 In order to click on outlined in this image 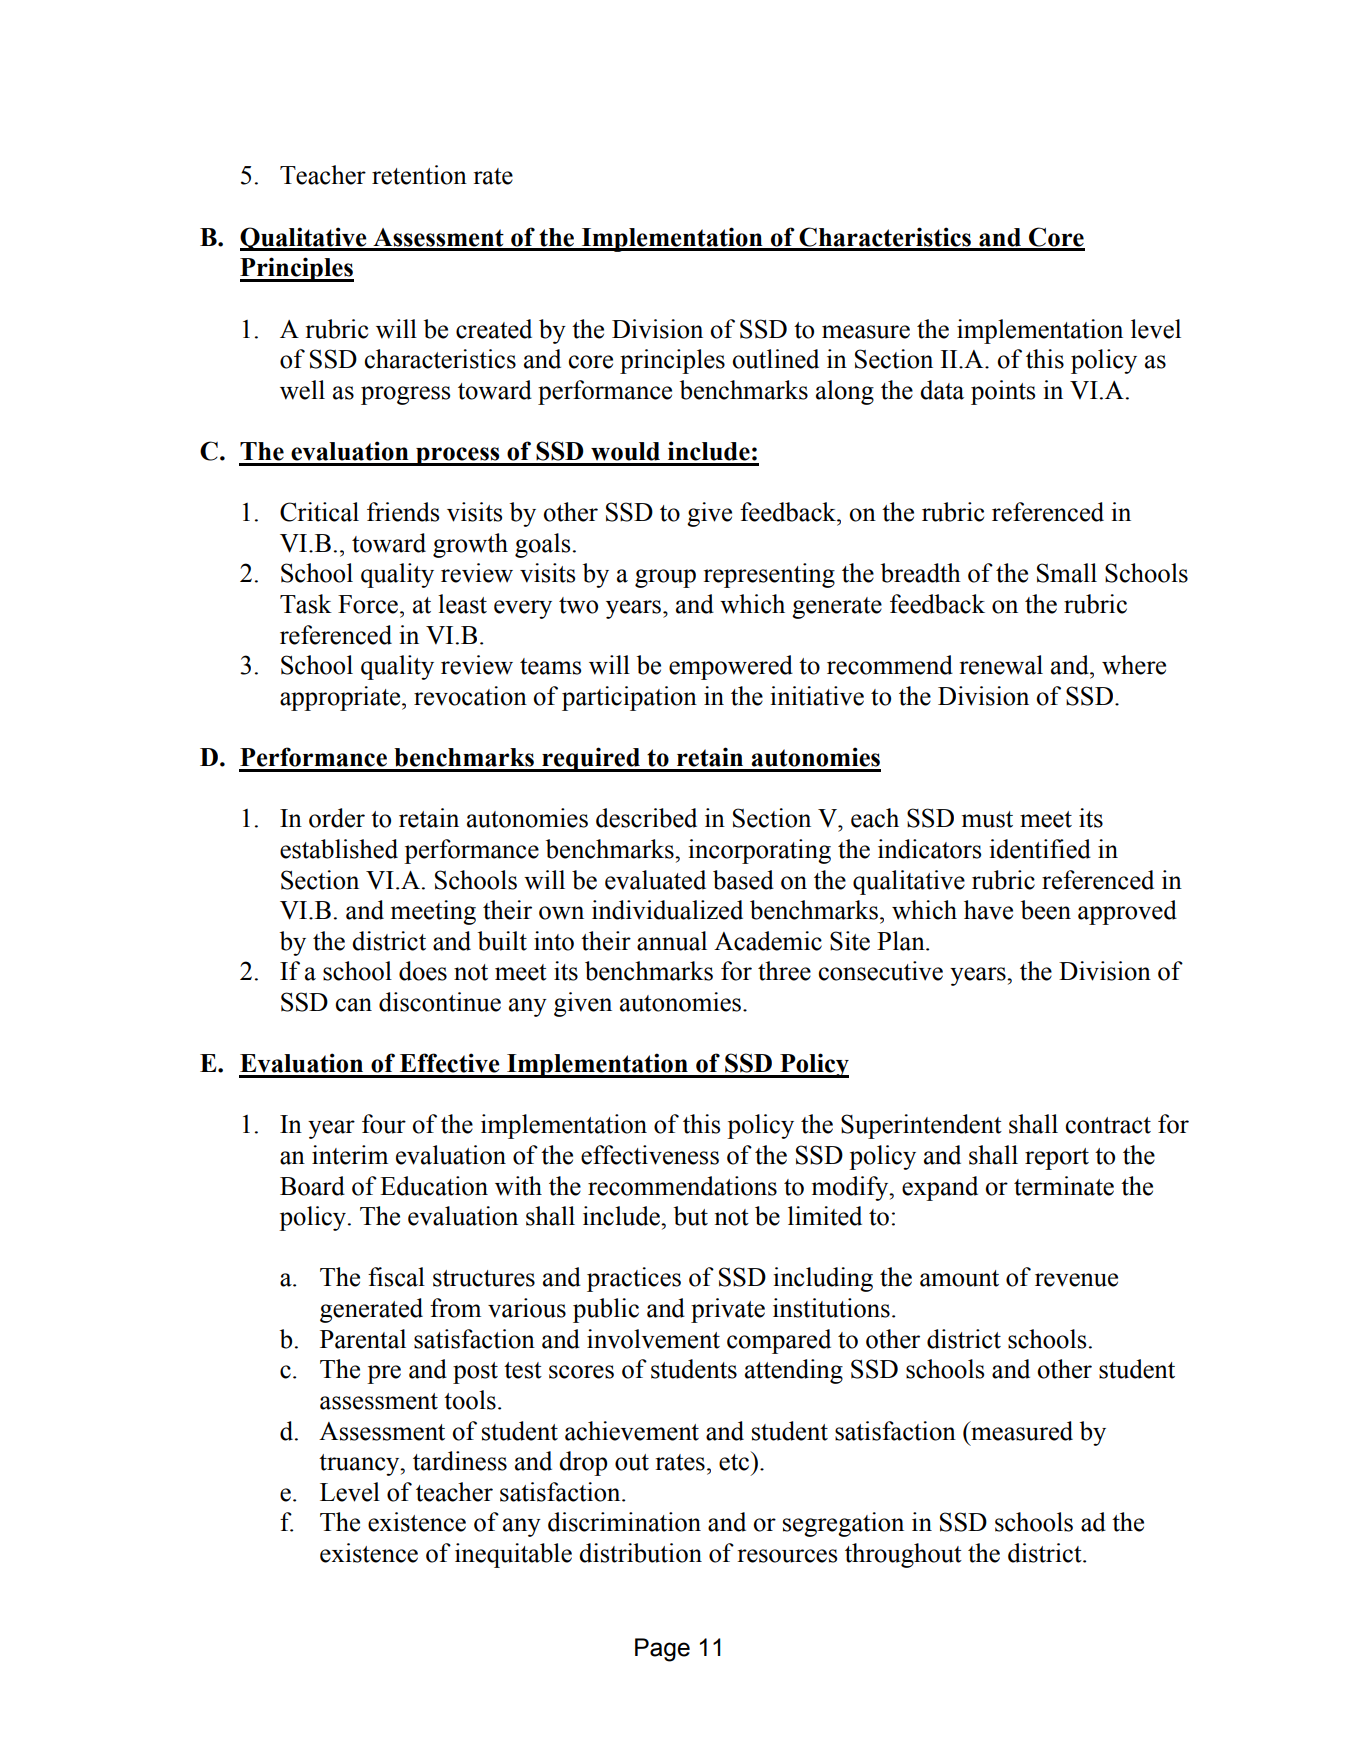, I will do `click(775, 359)`.
